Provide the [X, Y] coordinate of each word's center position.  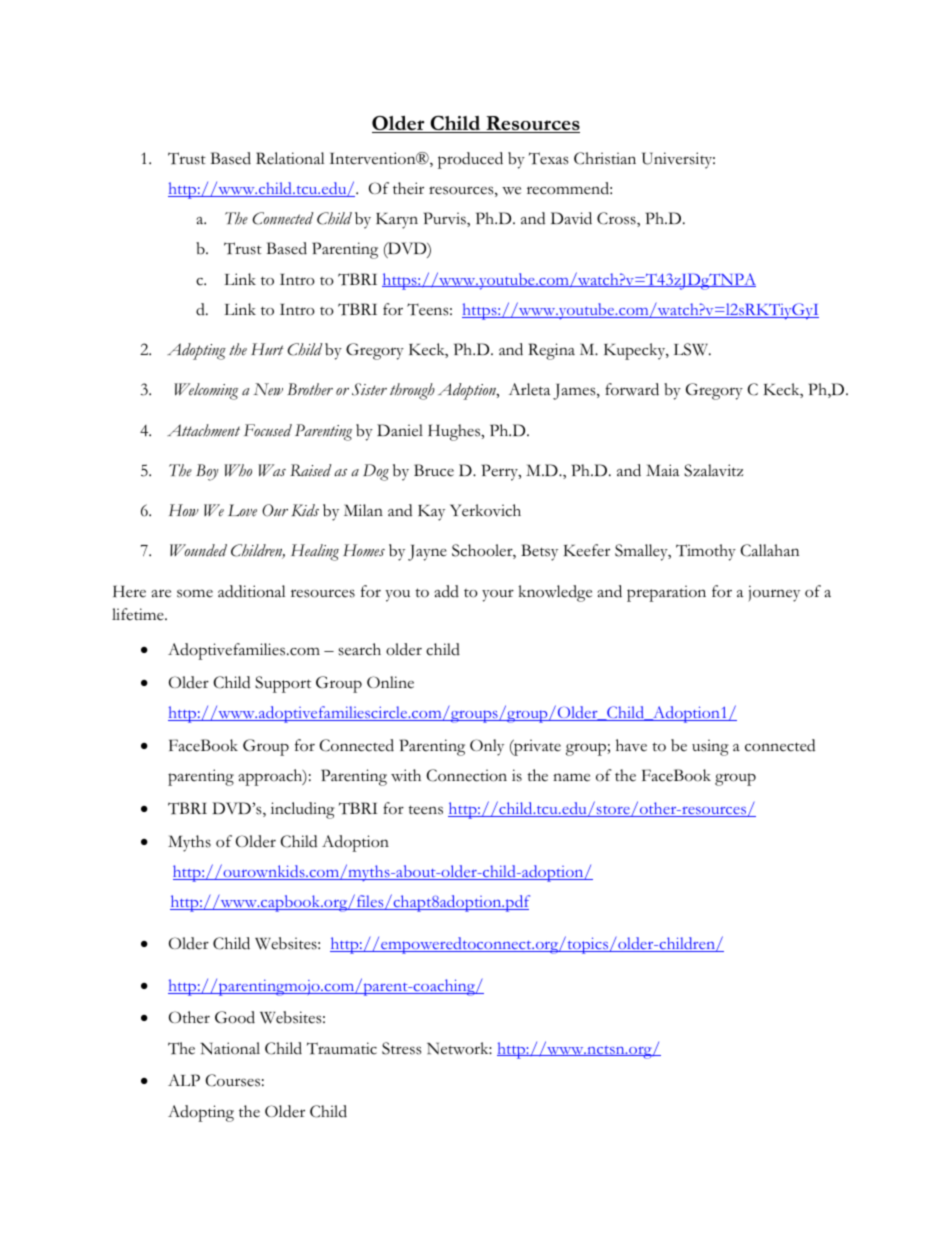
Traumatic [342, 1048]
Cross [617, 219]
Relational [290, 158]
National [230, 1048]
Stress [402, 1048]
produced [470, 160]
